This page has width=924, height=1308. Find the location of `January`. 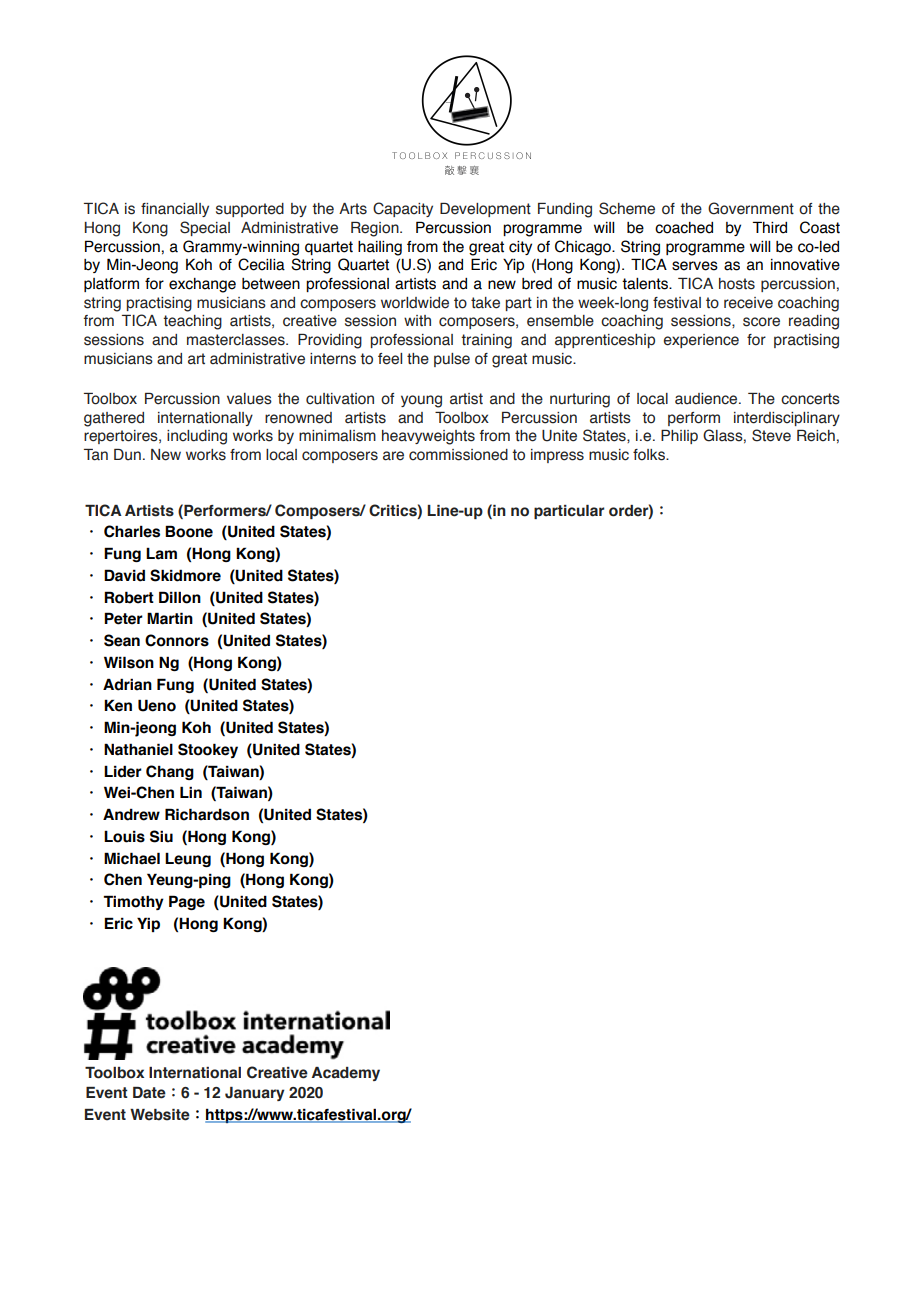

January is located at coordinates (255, 1094).
